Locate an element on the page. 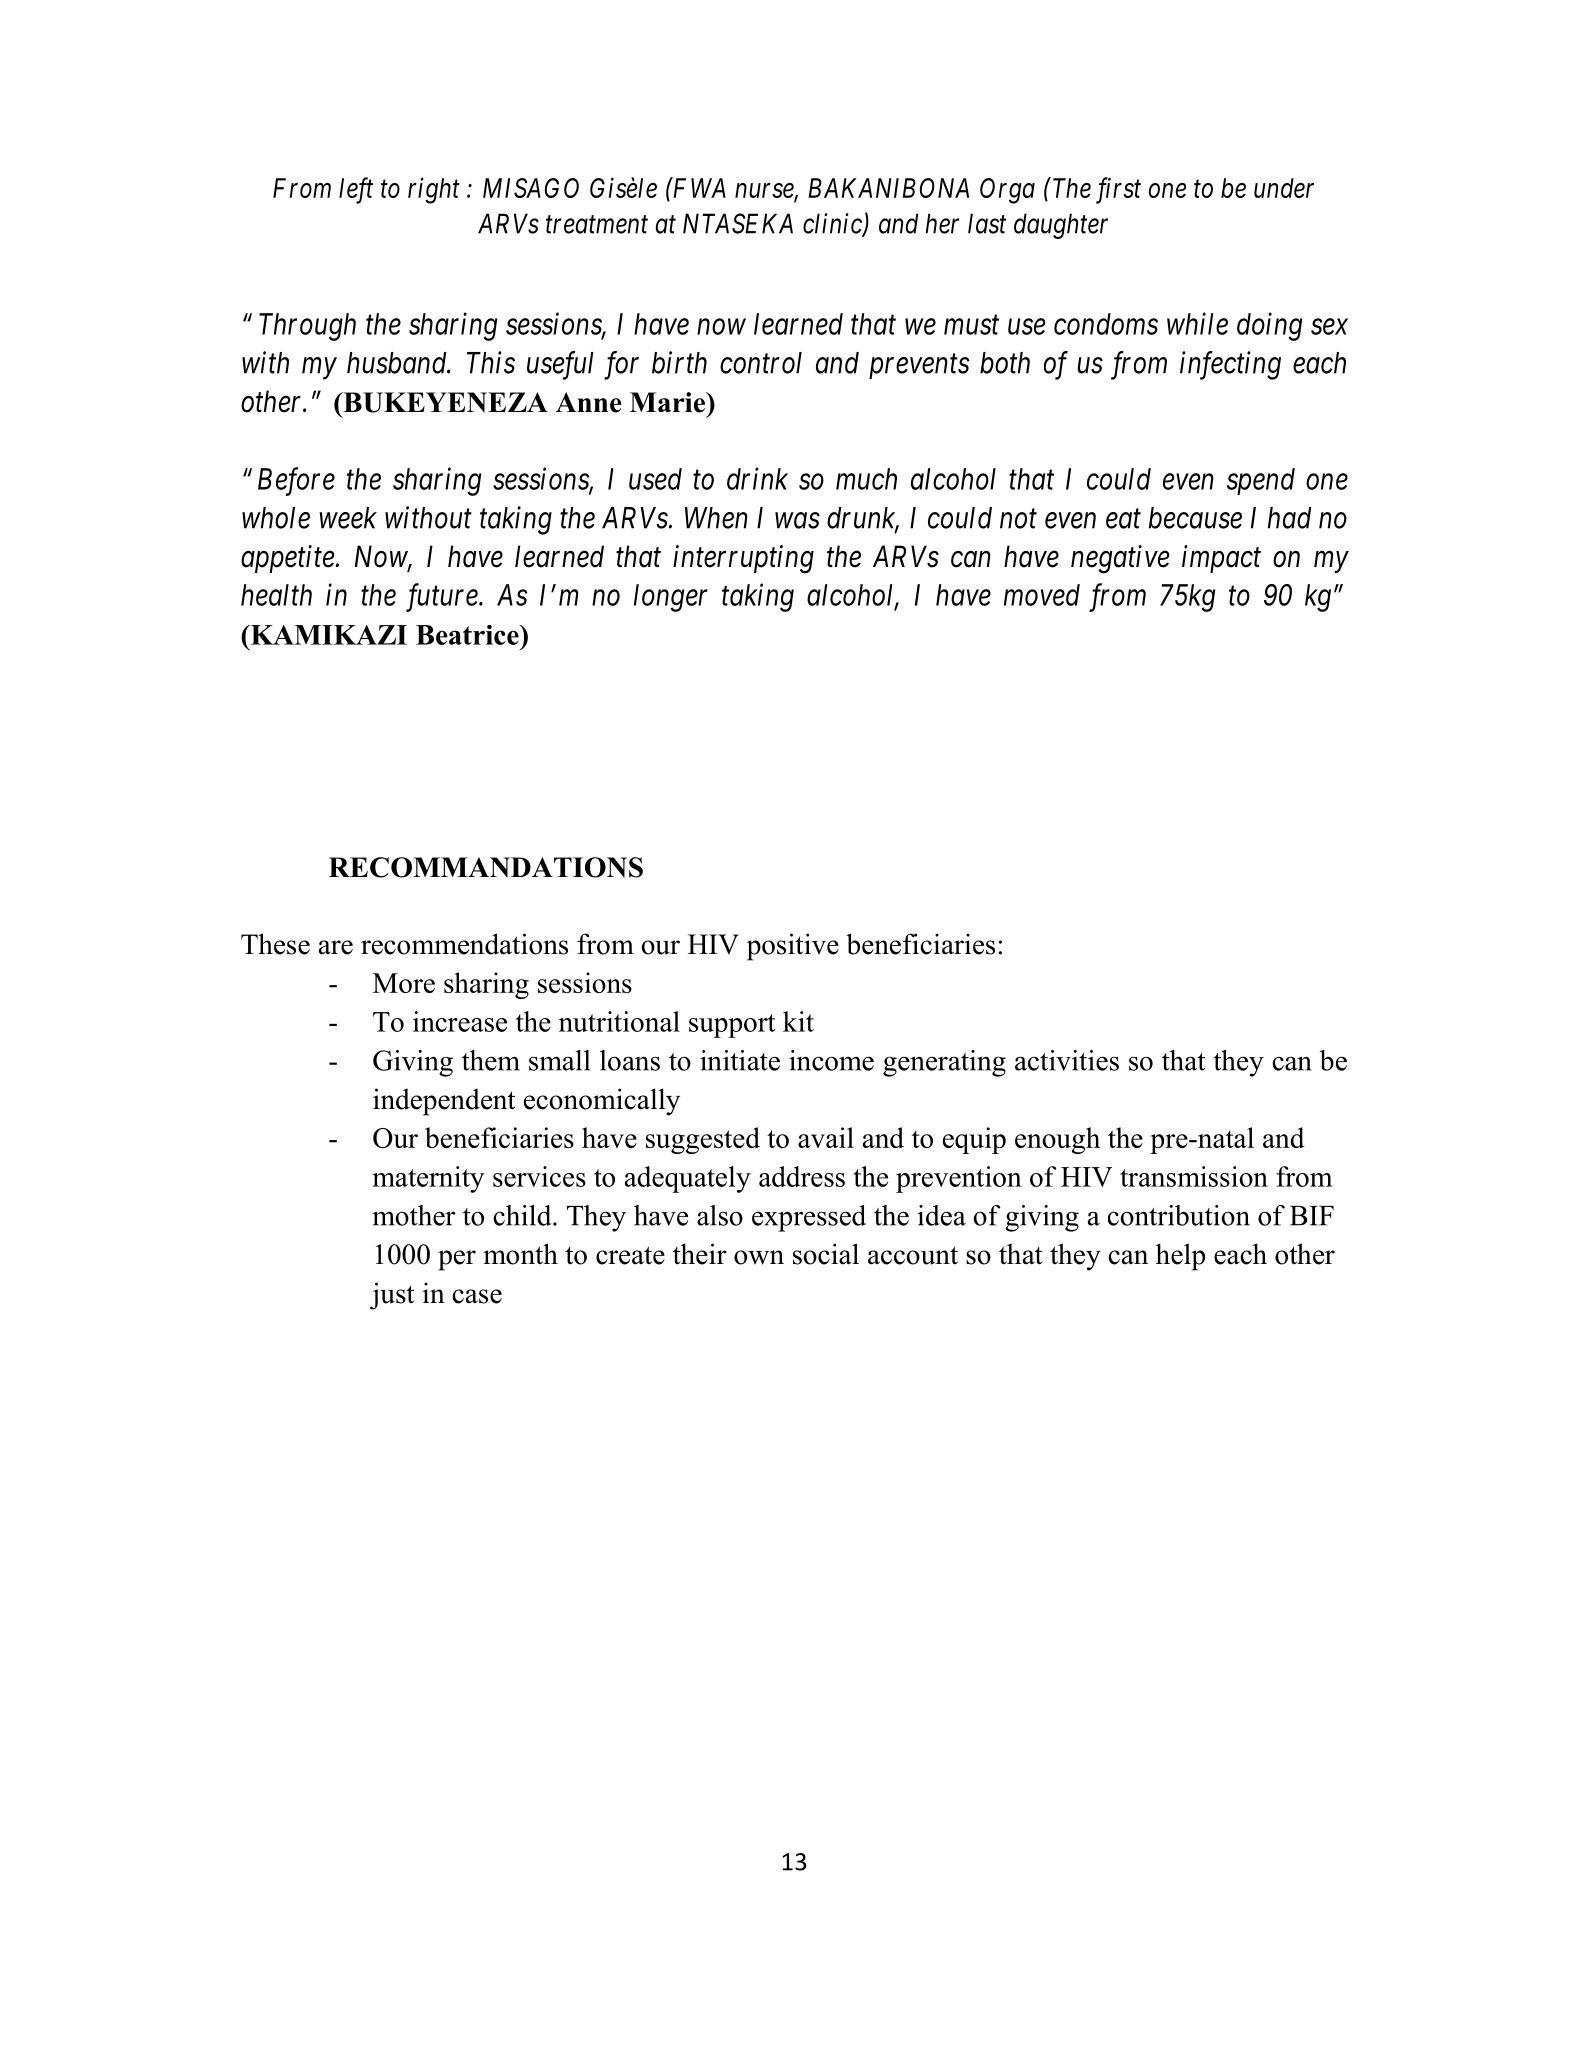 The width and height of the image is (1588, 2055). week is located at coordinates (348, 518).
